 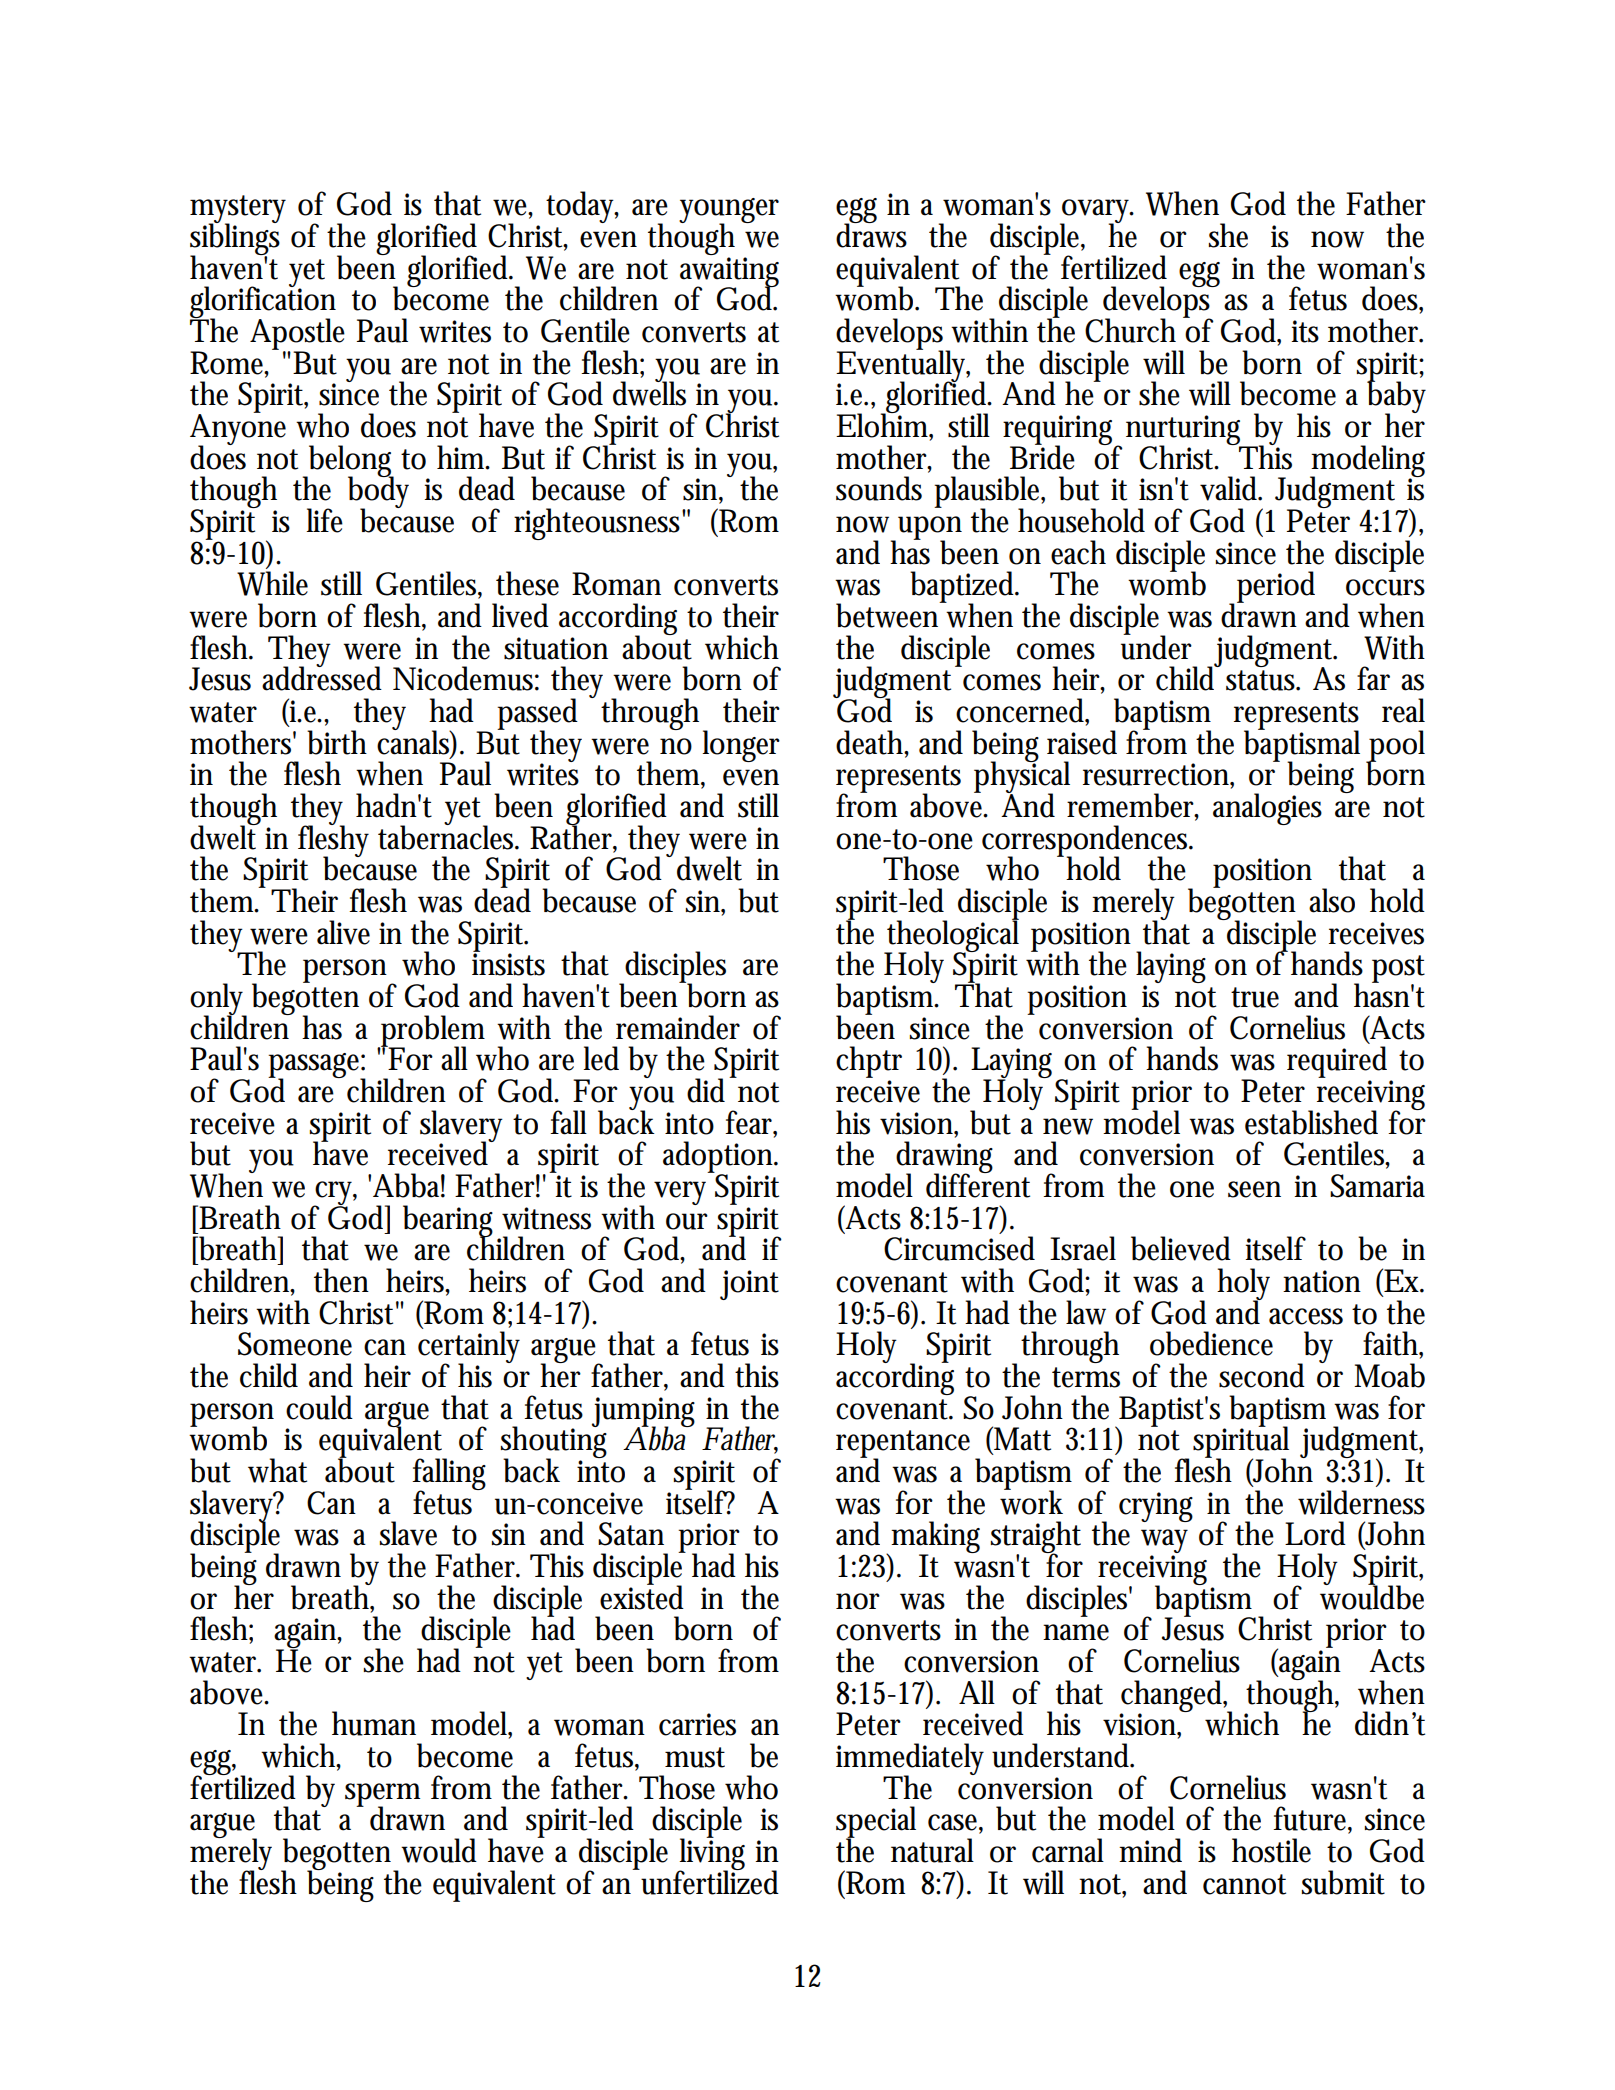 I want to click on fear, so click(x=751, y=1123).
